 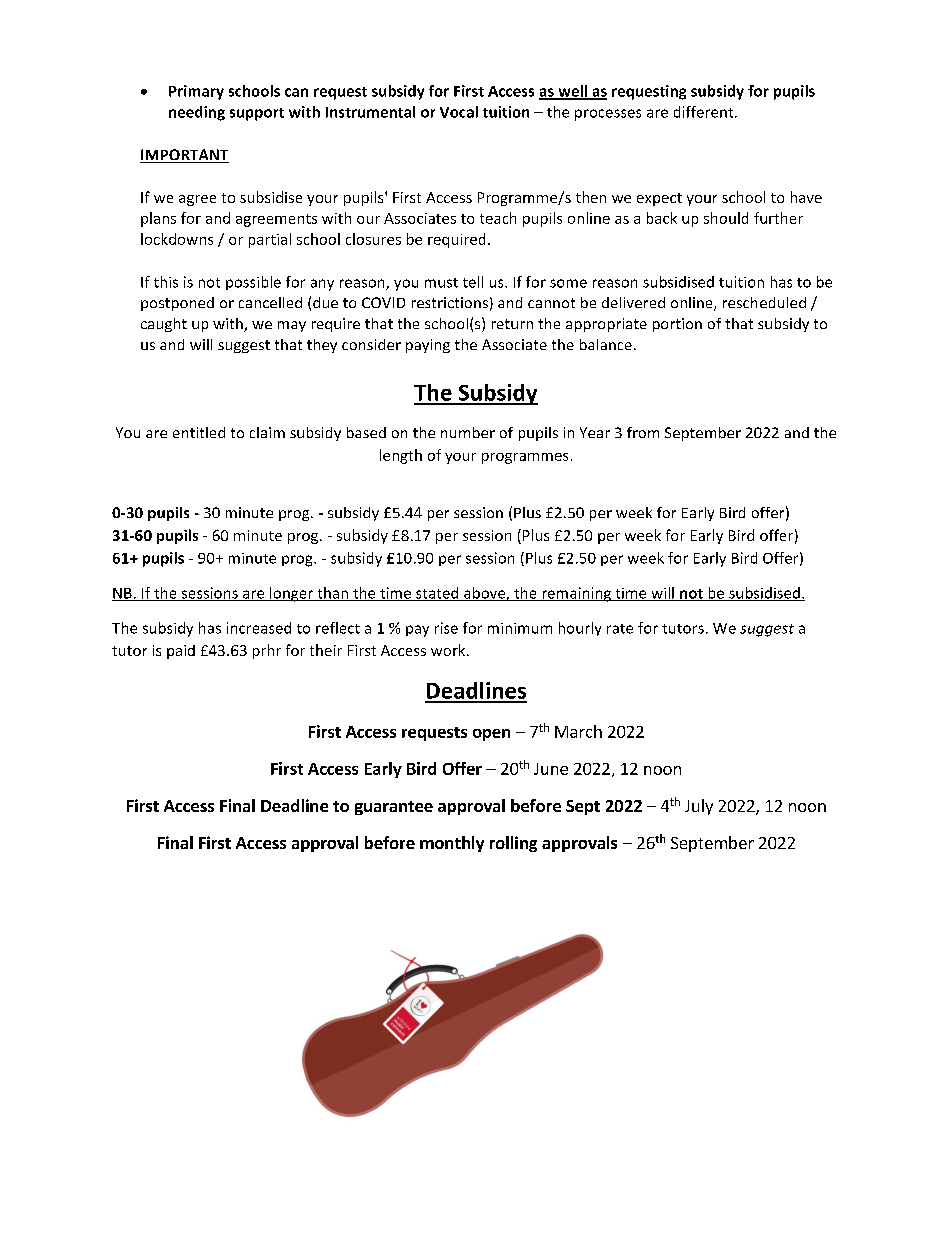 I want to click on rate, so click(x=620, y=629).
